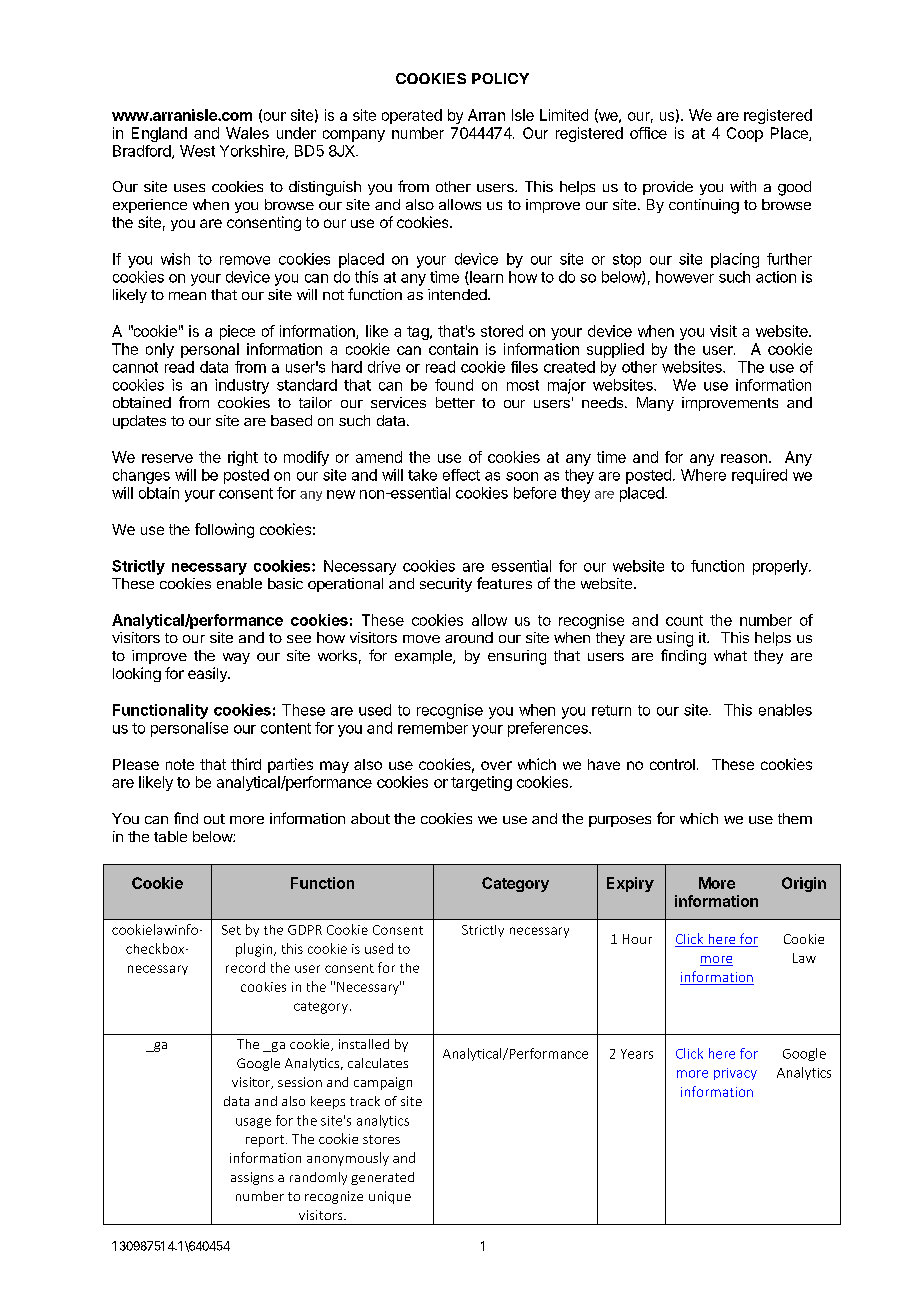  I want to click on reason, so click(744, 458).
